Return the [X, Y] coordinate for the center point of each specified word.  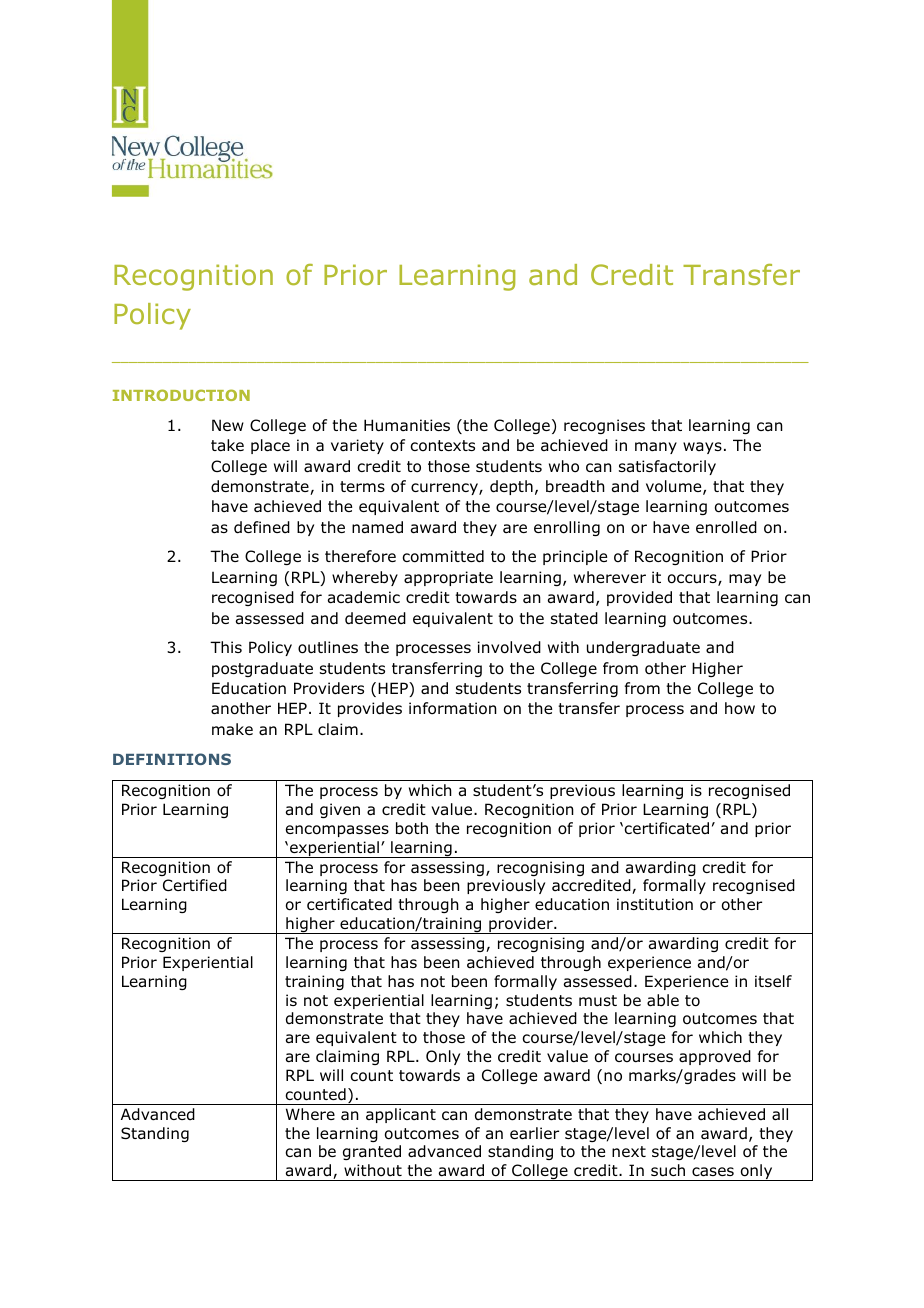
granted [372, 1152]
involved [509, 647]
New [228, 425]
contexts [442, 446]
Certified [195, 885]
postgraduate [262, 669]
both [412, 828]
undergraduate [643, 648]
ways [702, 448]
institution [655, 904]
